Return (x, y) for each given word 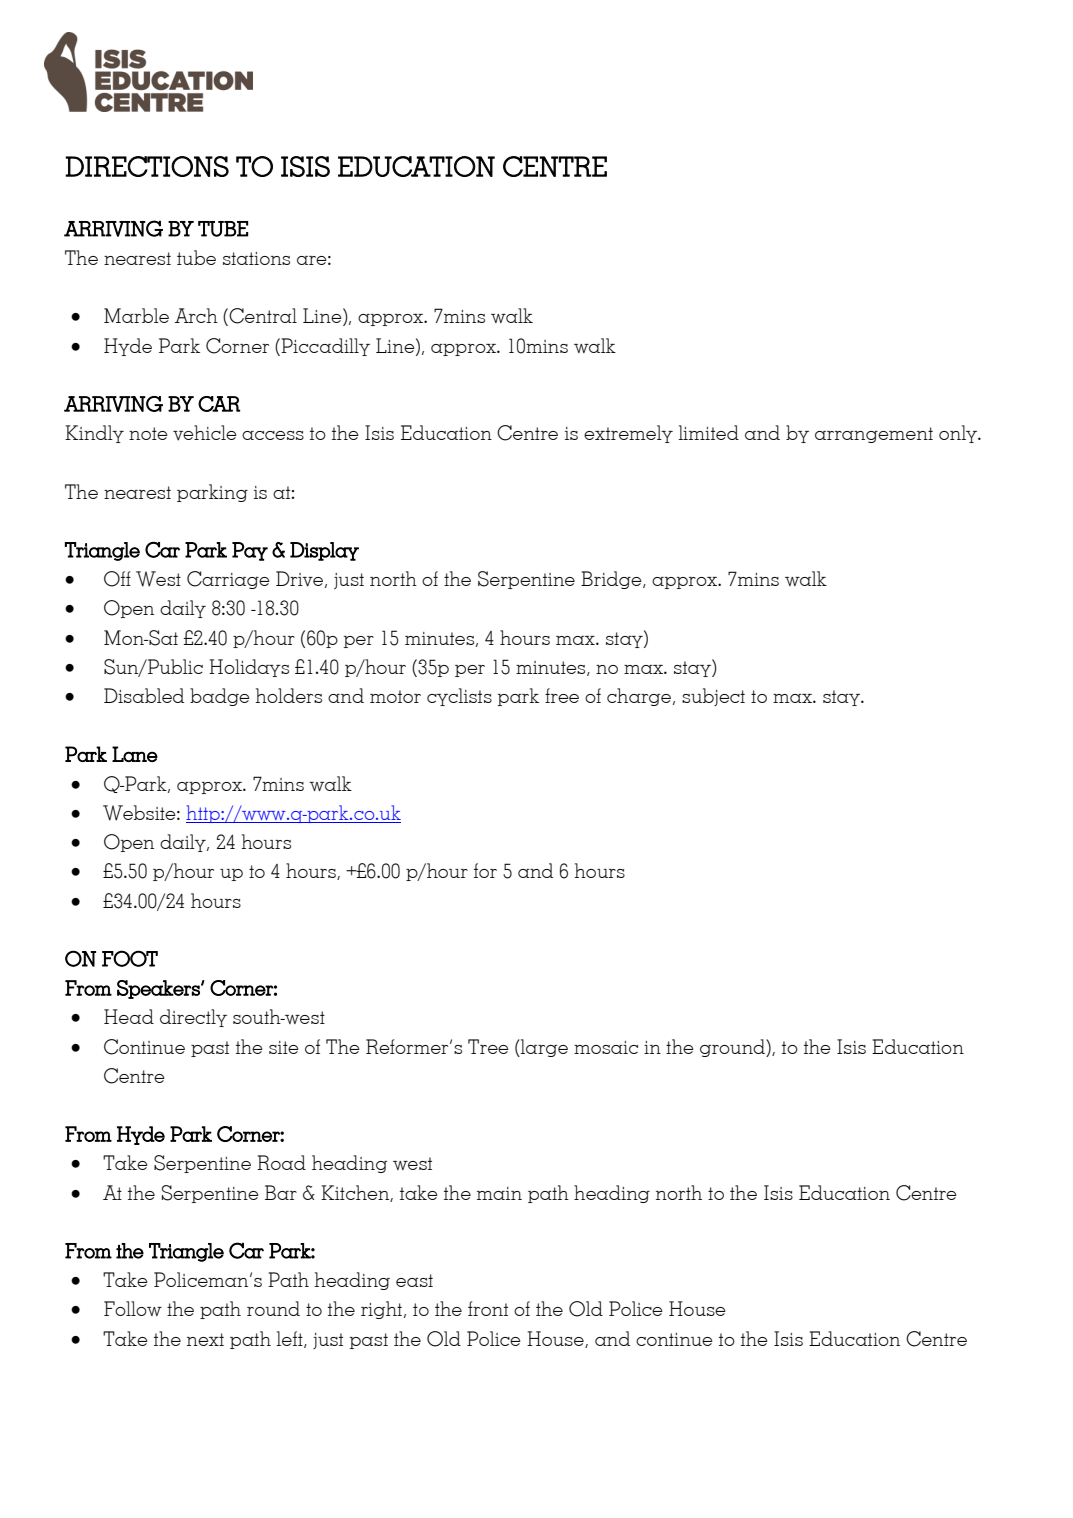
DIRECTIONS (147, 166)
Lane (135, 754)
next (205, 1339)
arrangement (874, 435)
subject (713, 697)
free (562, 695)
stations (256, 258)
